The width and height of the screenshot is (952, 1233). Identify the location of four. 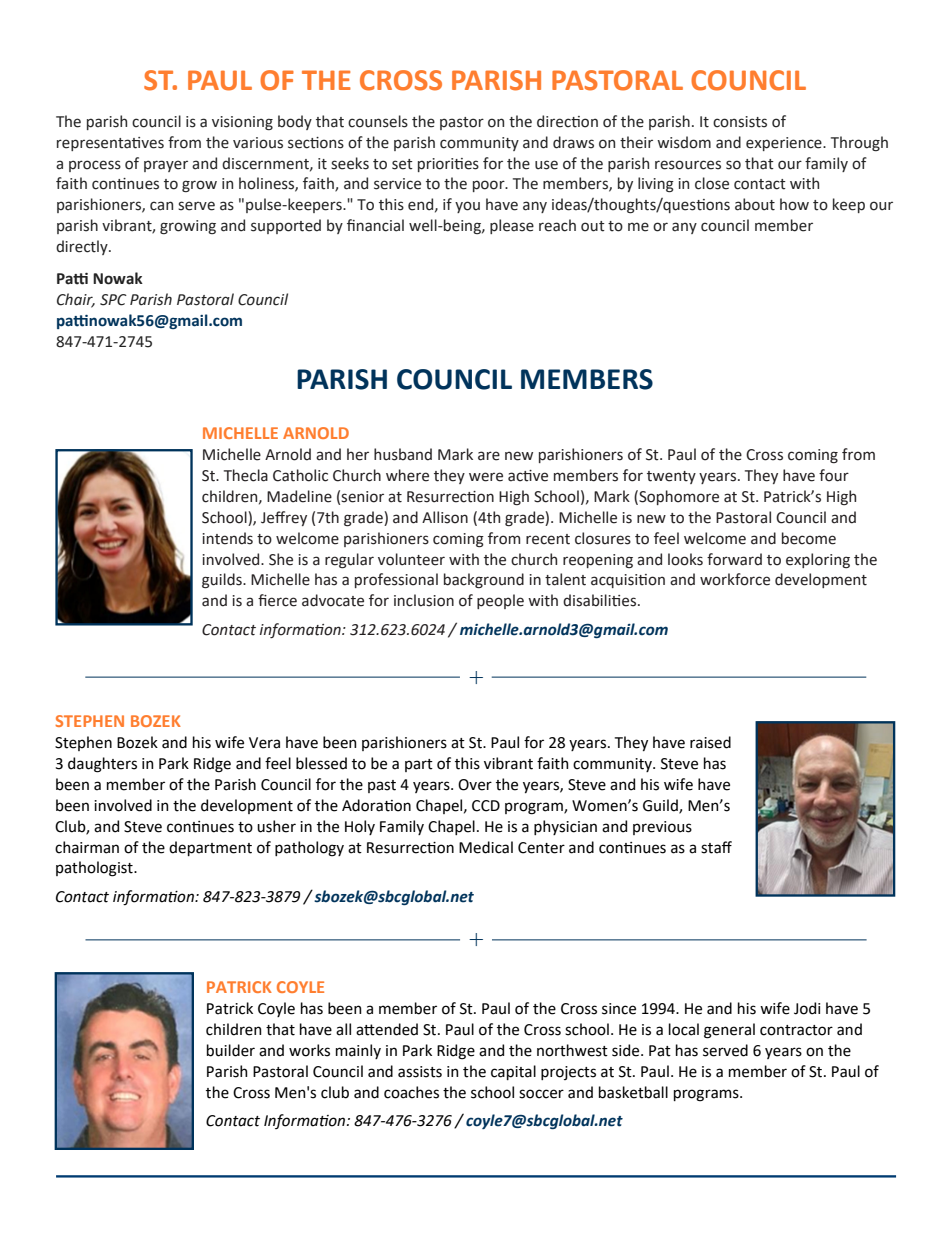
(834, 475).
